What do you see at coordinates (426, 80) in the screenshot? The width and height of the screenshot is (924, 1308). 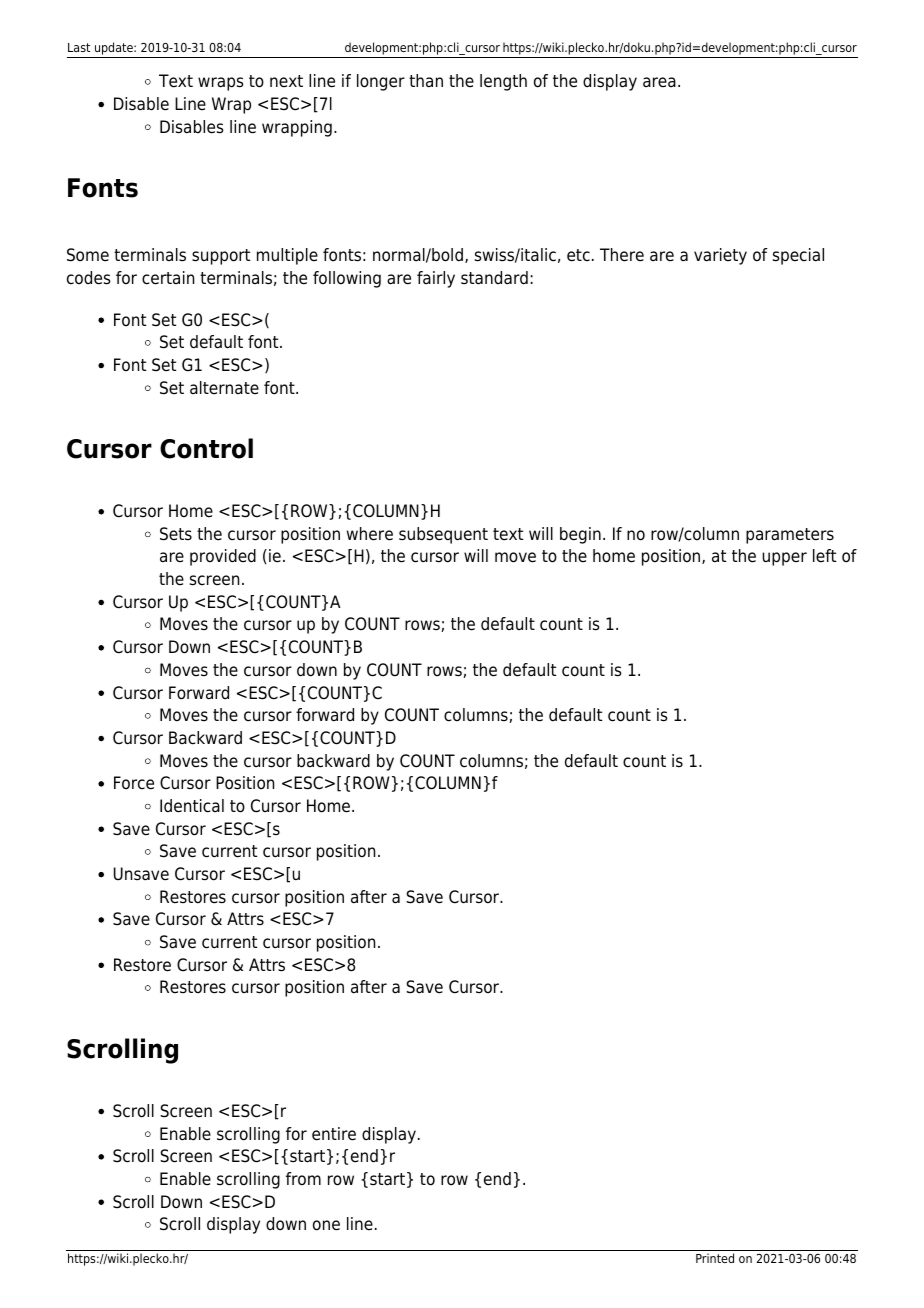 I see `than` at bounding box center [426, 80].
